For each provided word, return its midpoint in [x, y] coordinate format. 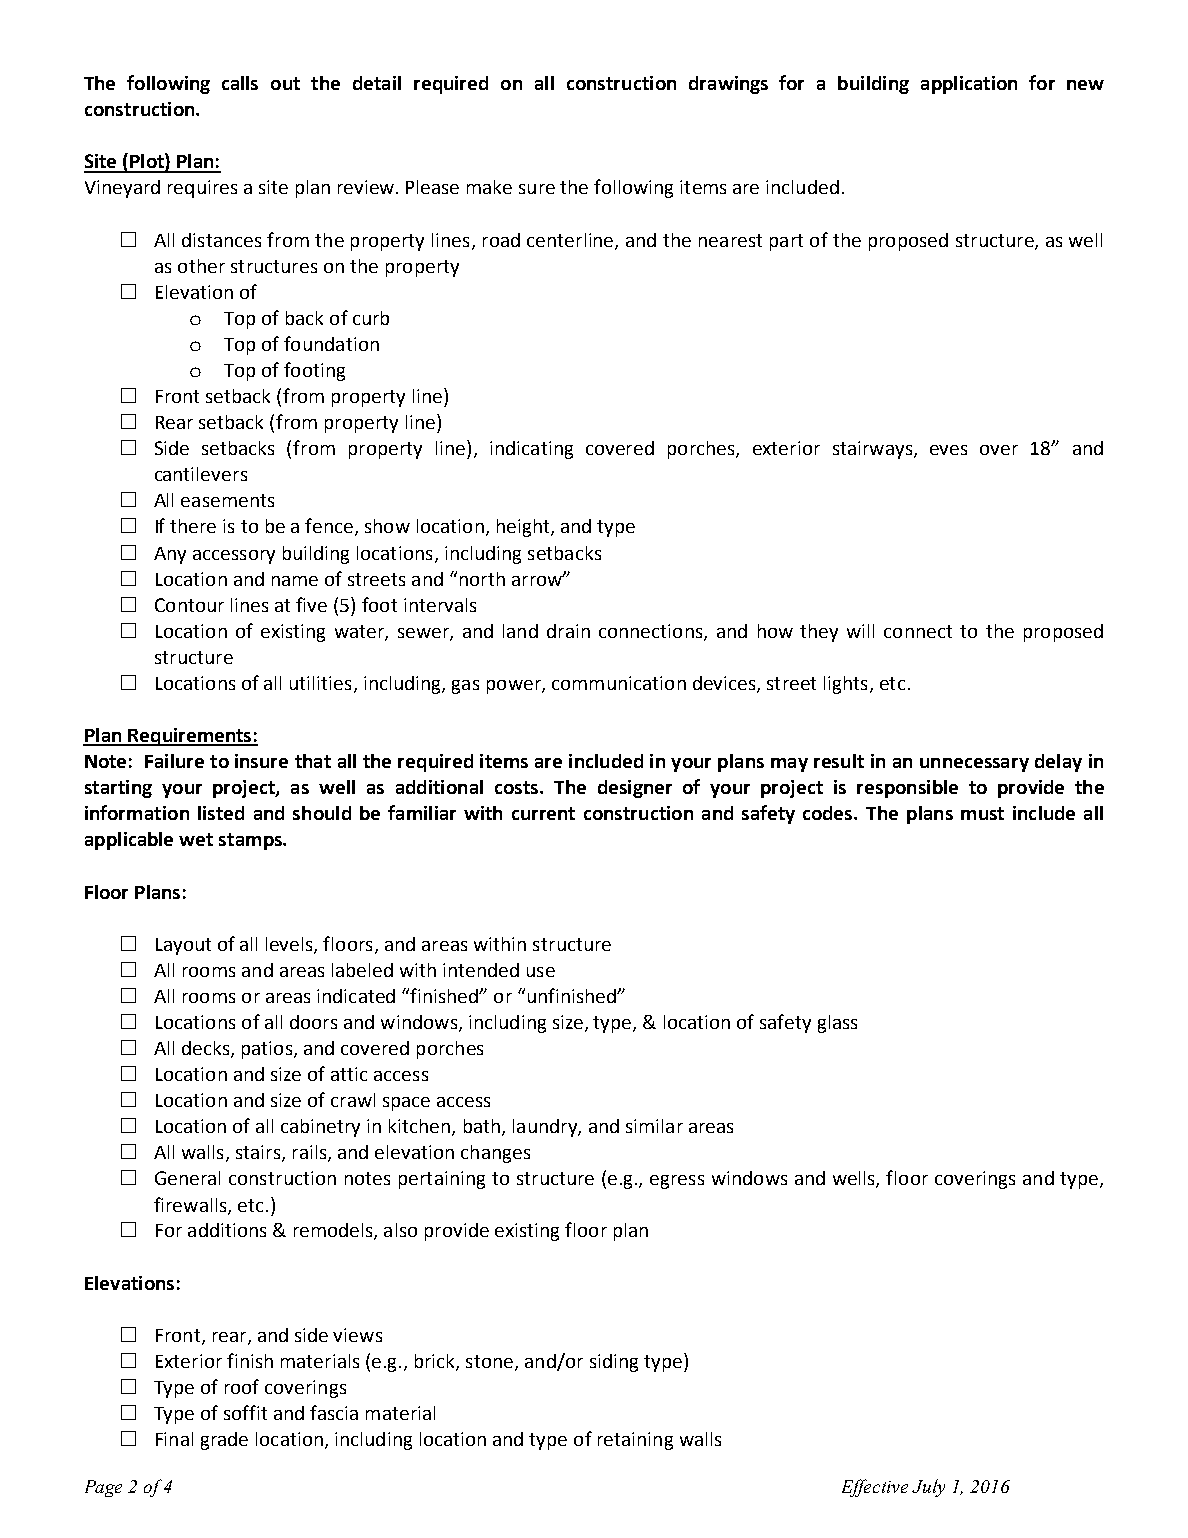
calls [240, 83]
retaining [635, 1441]
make [489, 187]
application [969, 85]
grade [224, 1441]
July [928, 1488]
